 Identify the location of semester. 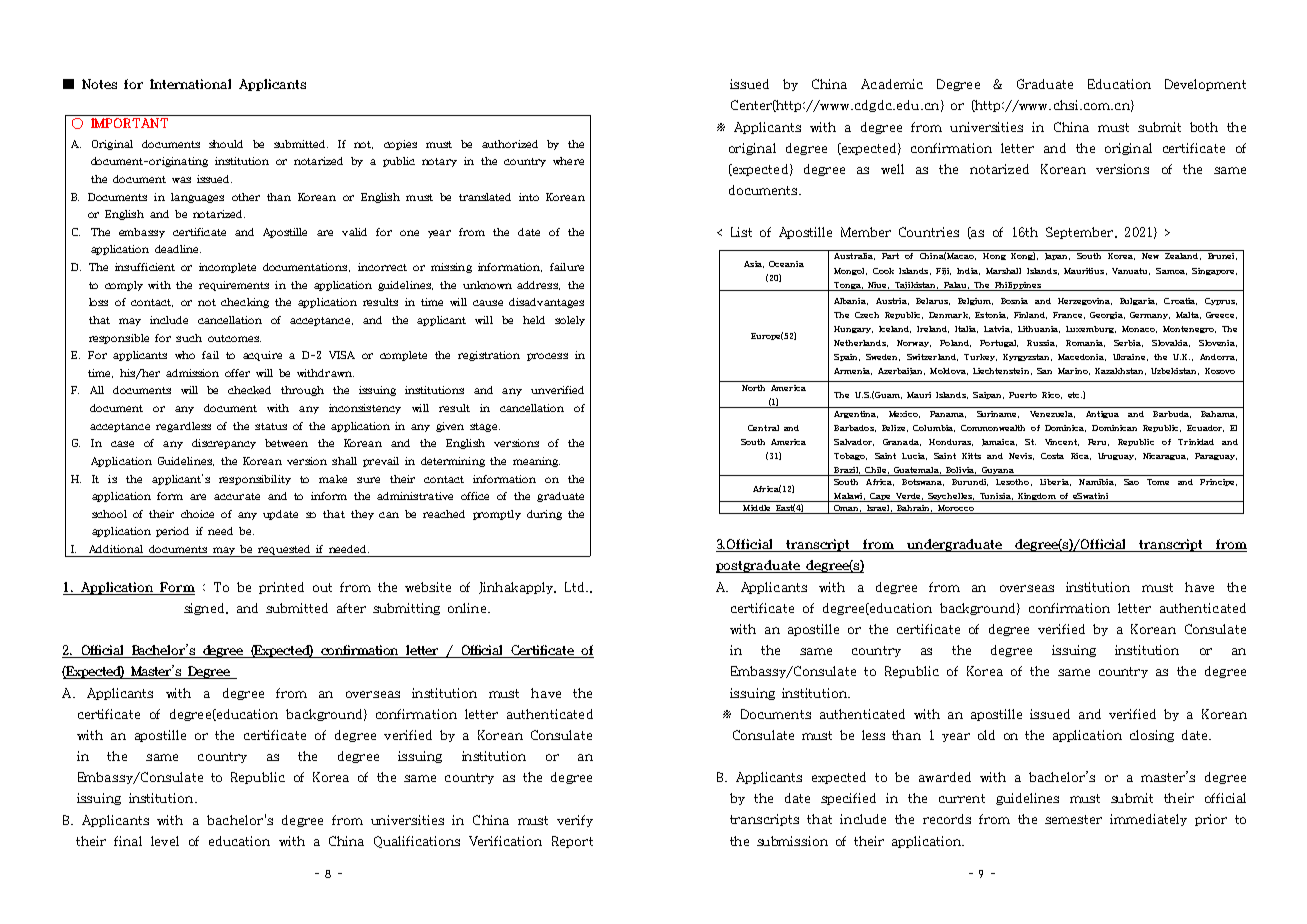
(1073, 819).
